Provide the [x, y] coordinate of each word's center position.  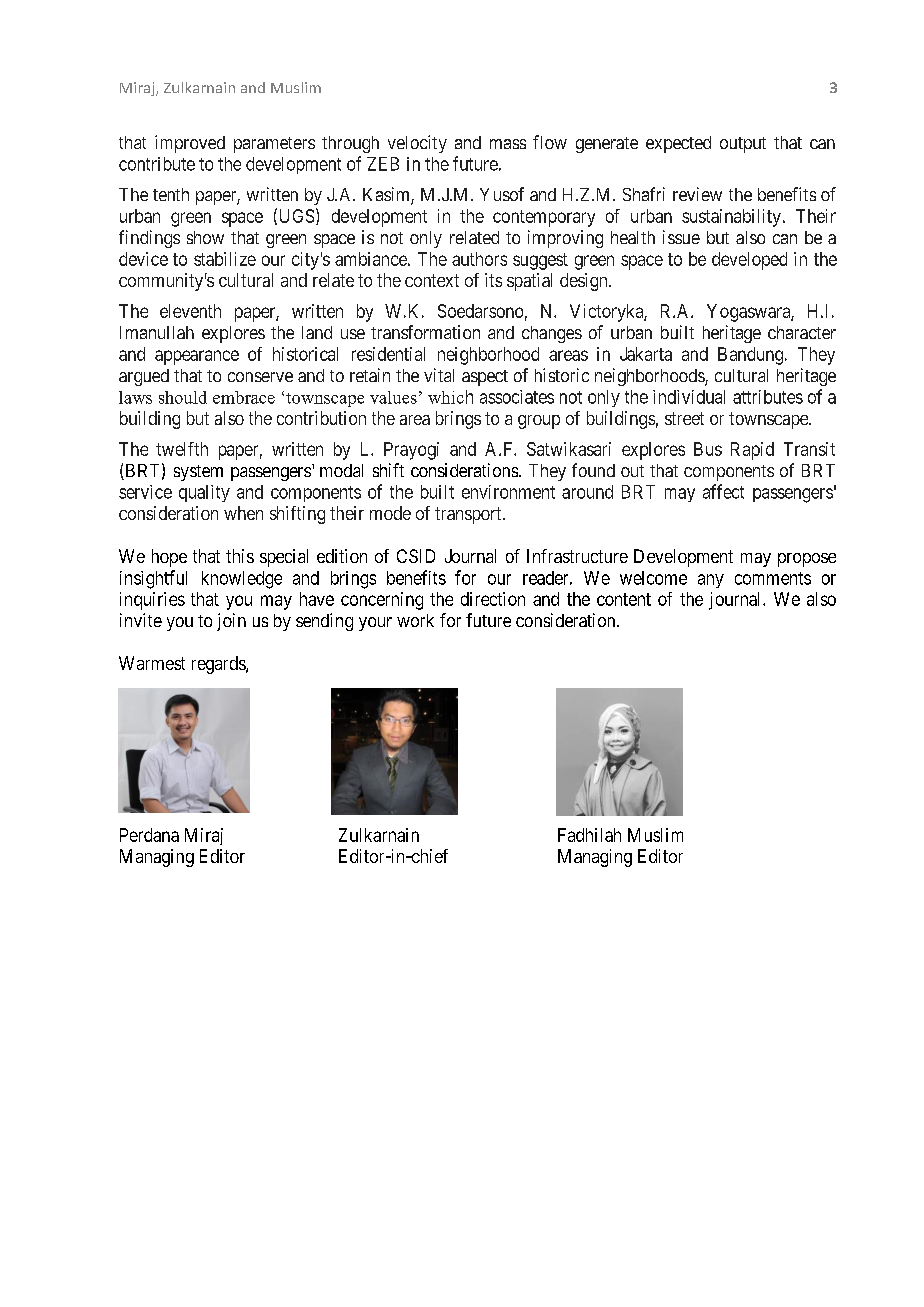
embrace [244, 397]
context [432, 280]
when [243, 513]
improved [190, 144]
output [743, 145]
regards [219, 665]
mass [508, 144]
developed [749, 261]
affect [723, 491]
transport [469, 515]
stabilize [225, 259]
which [450, 397]
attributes [768, 397]
